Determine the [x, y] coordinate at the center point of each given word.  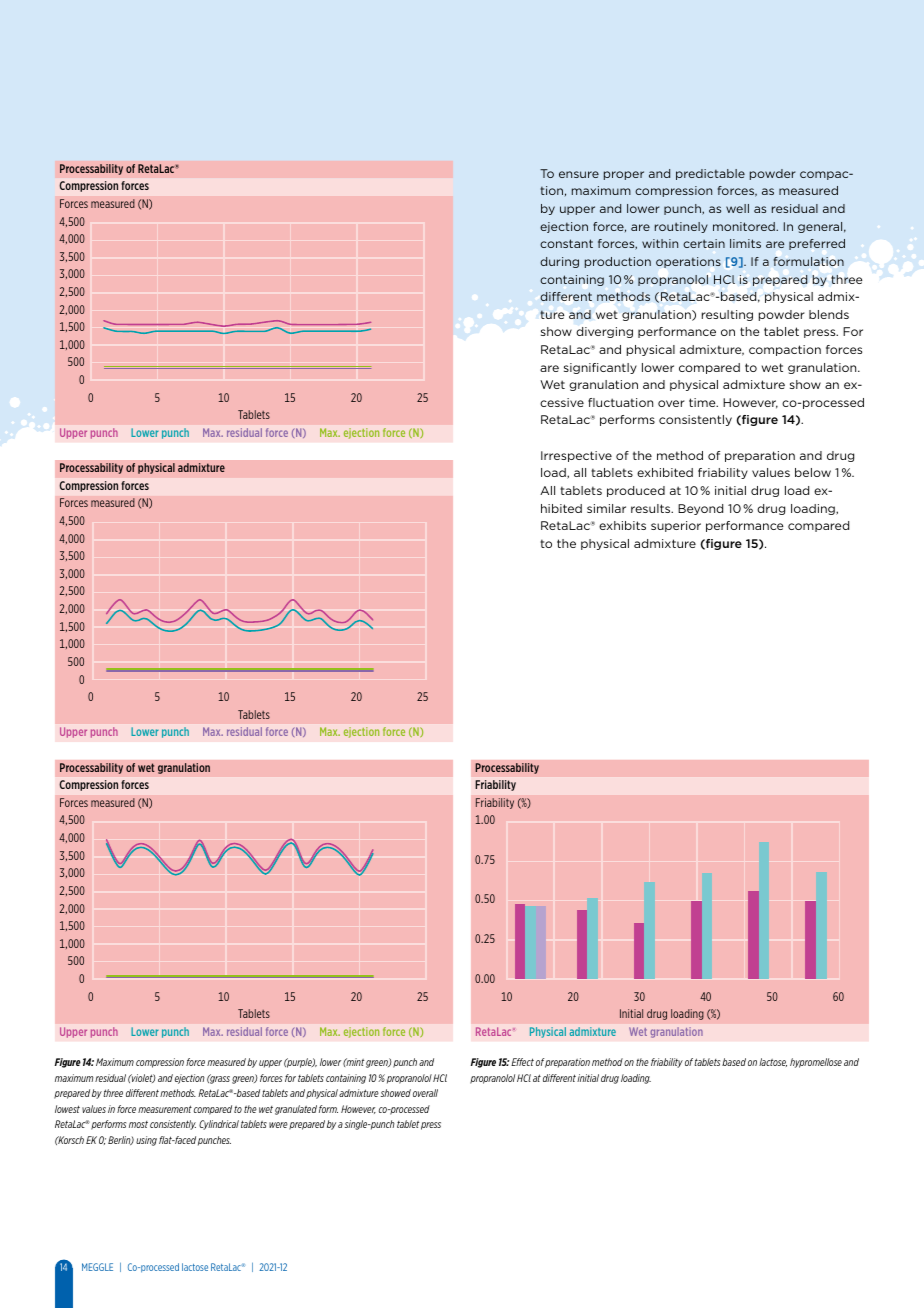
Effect [522, 1062]
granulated [296, 1110]
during [559, 262]
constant [566, 243]
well [737, 208]
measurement [165, 1109]
